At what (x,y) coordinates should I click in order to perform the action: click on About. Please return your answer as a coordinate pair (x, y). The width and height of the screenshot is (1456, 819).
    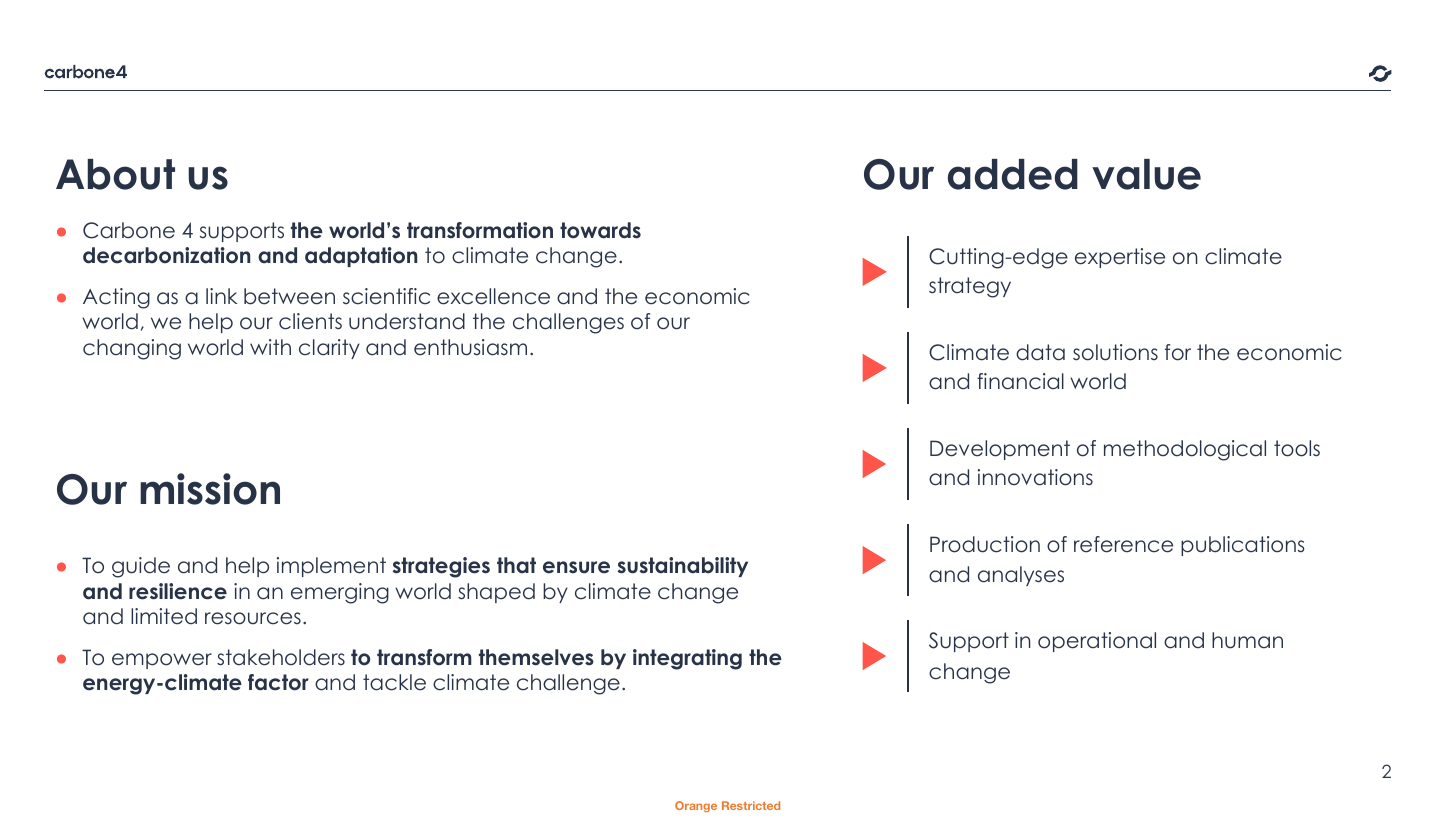
    Looking at the image, I should click on (115, 174).
